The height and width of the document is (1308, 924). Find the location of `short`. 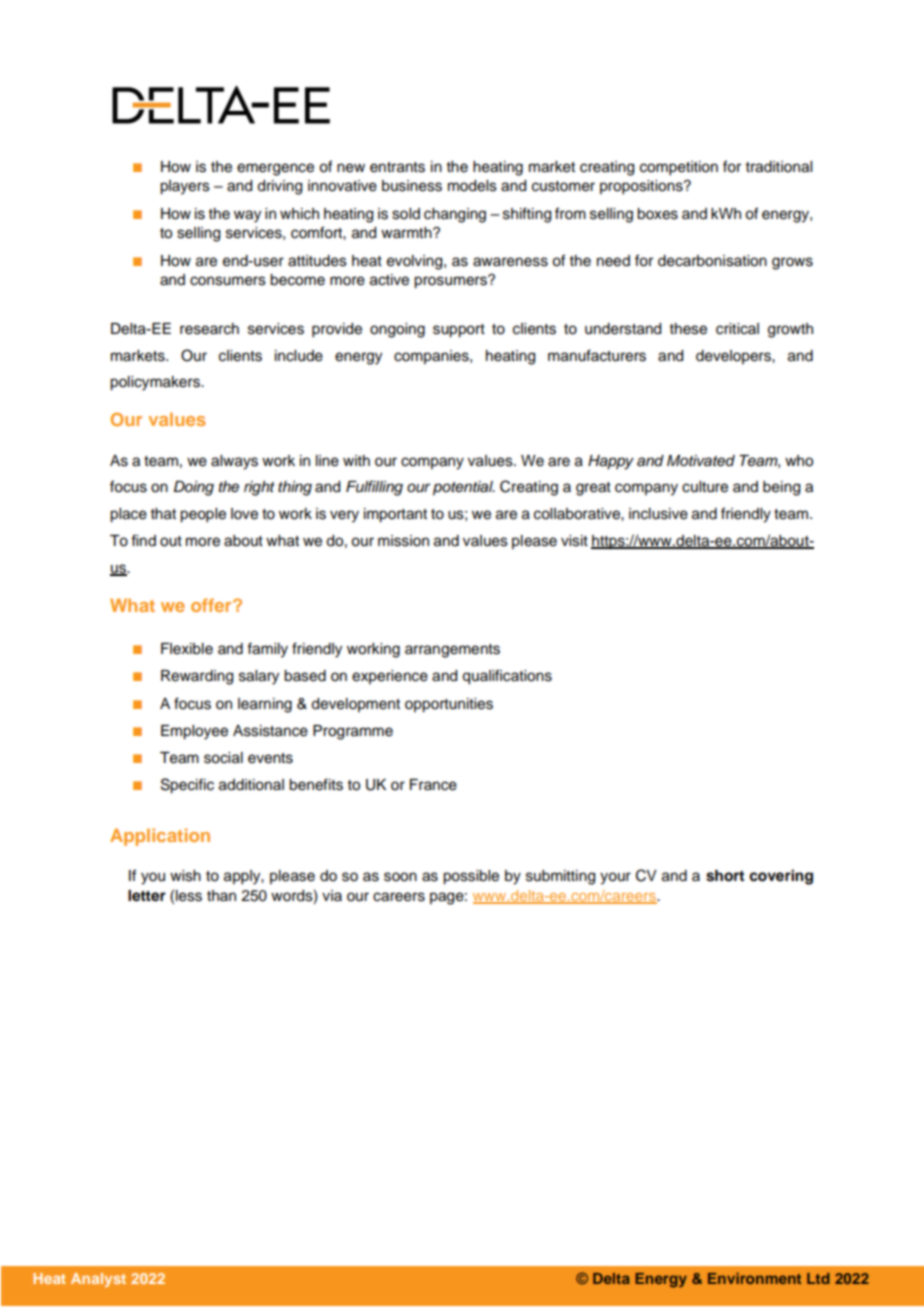

short is located at coordinates (725, 876).
